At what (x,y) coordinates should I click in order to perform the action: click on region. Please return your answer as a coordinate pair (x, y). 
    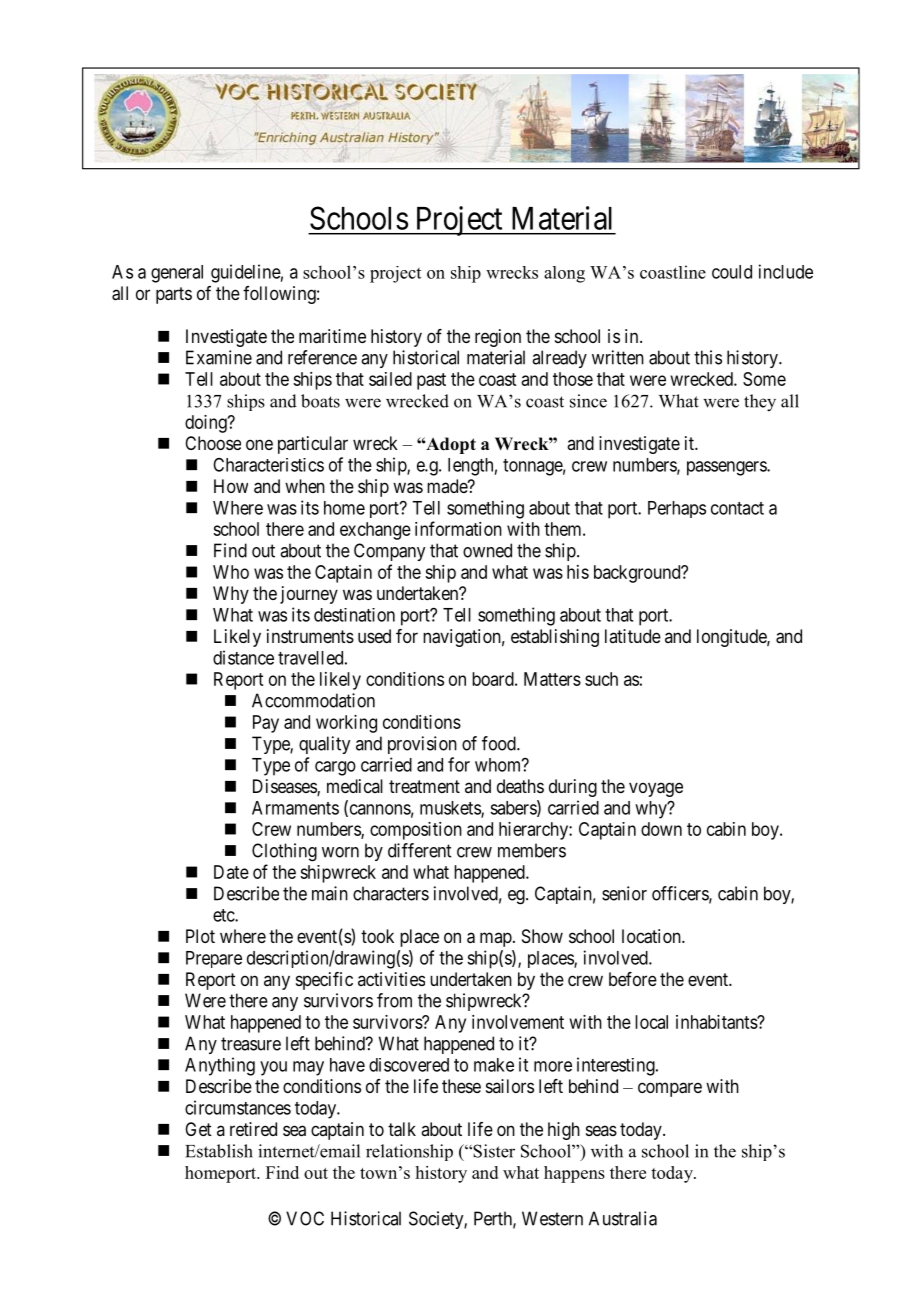
    Looking at the image, I should click on (498, 338).
